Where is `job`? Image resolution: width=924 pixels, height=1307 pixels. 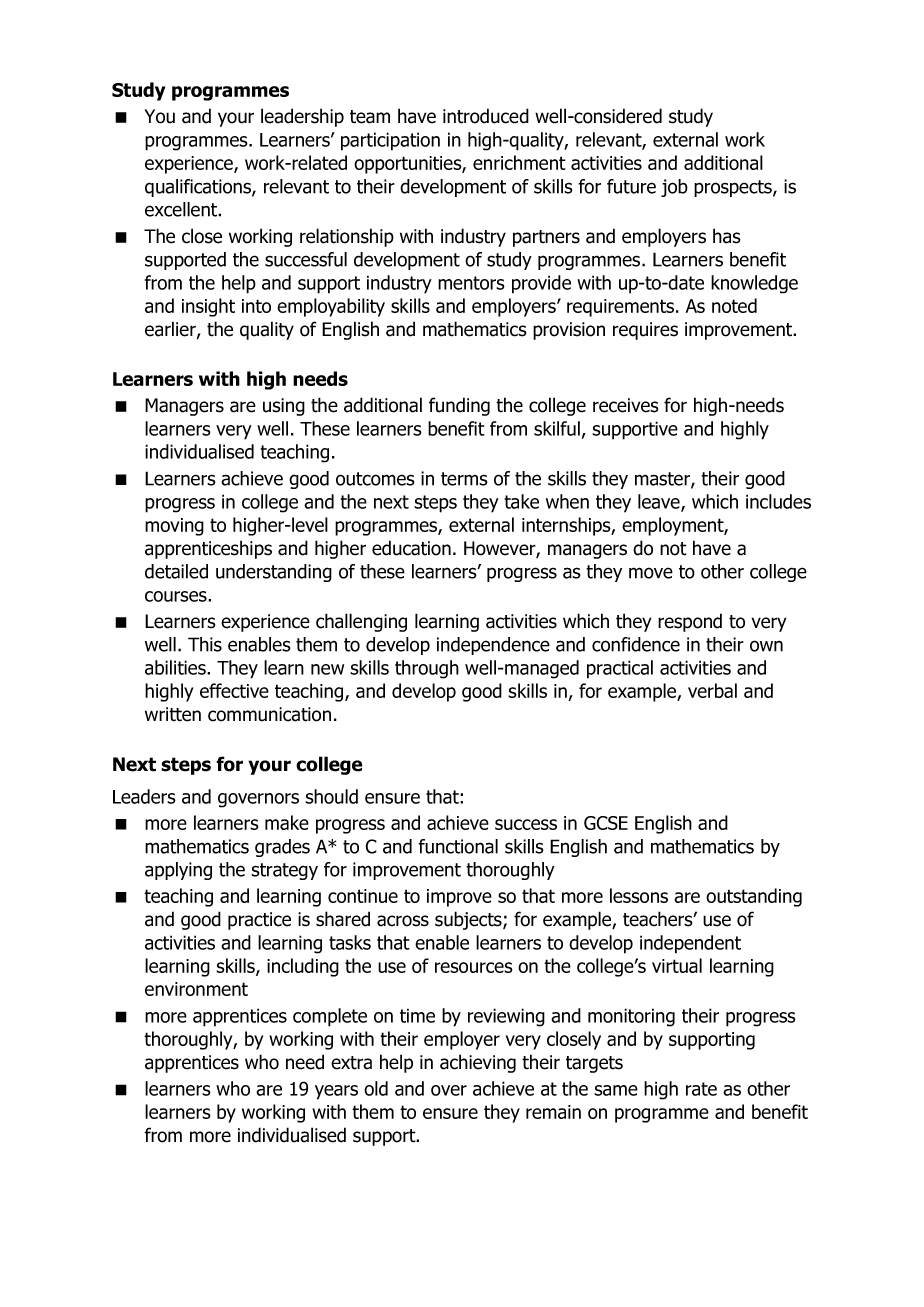 job is located at coordinates (674, 188).
